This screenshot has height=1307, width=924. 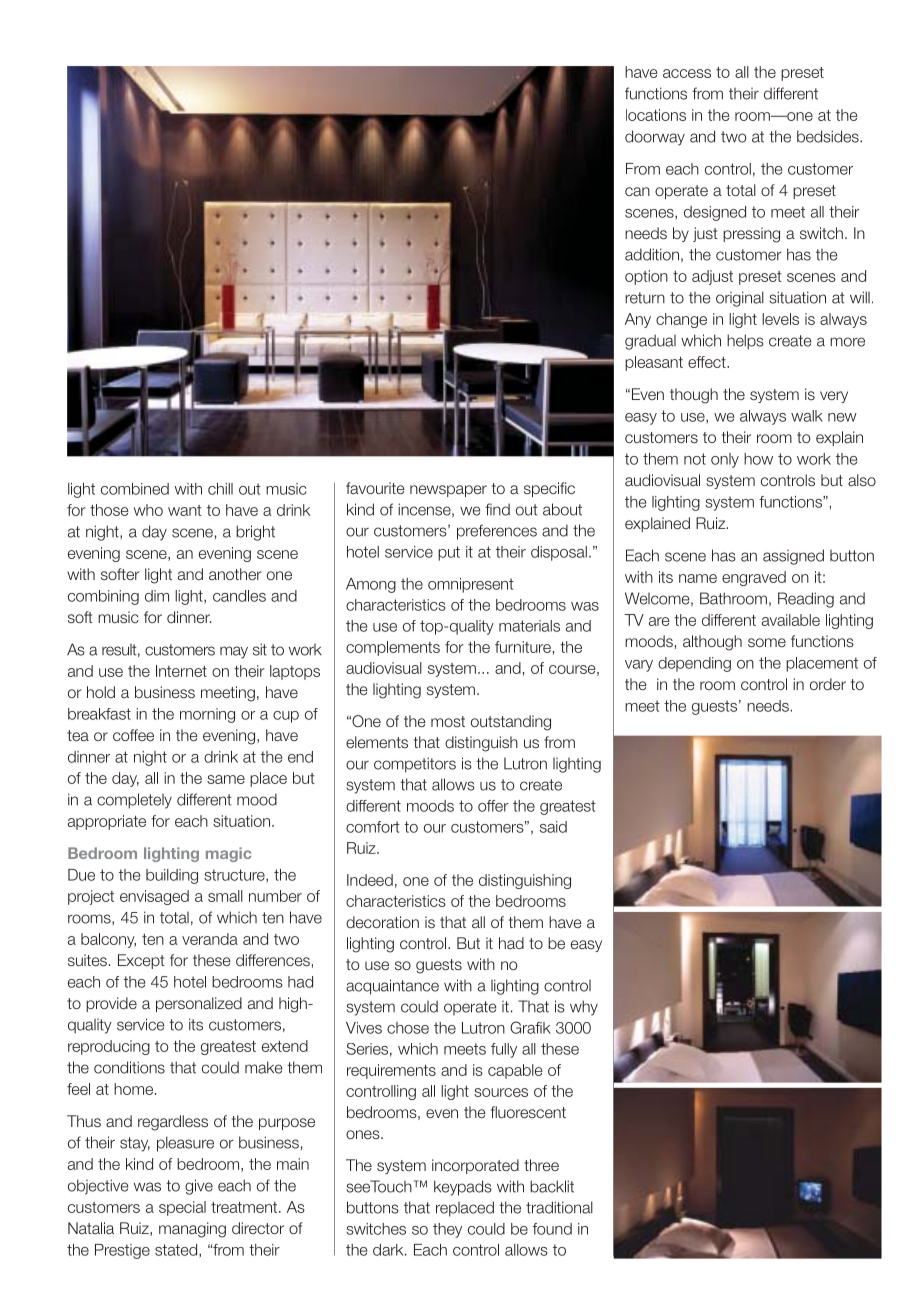 What do you see at coordinates (523, 647) in the screenshot?
I see `furniture` at bounding box center [523, 647].
